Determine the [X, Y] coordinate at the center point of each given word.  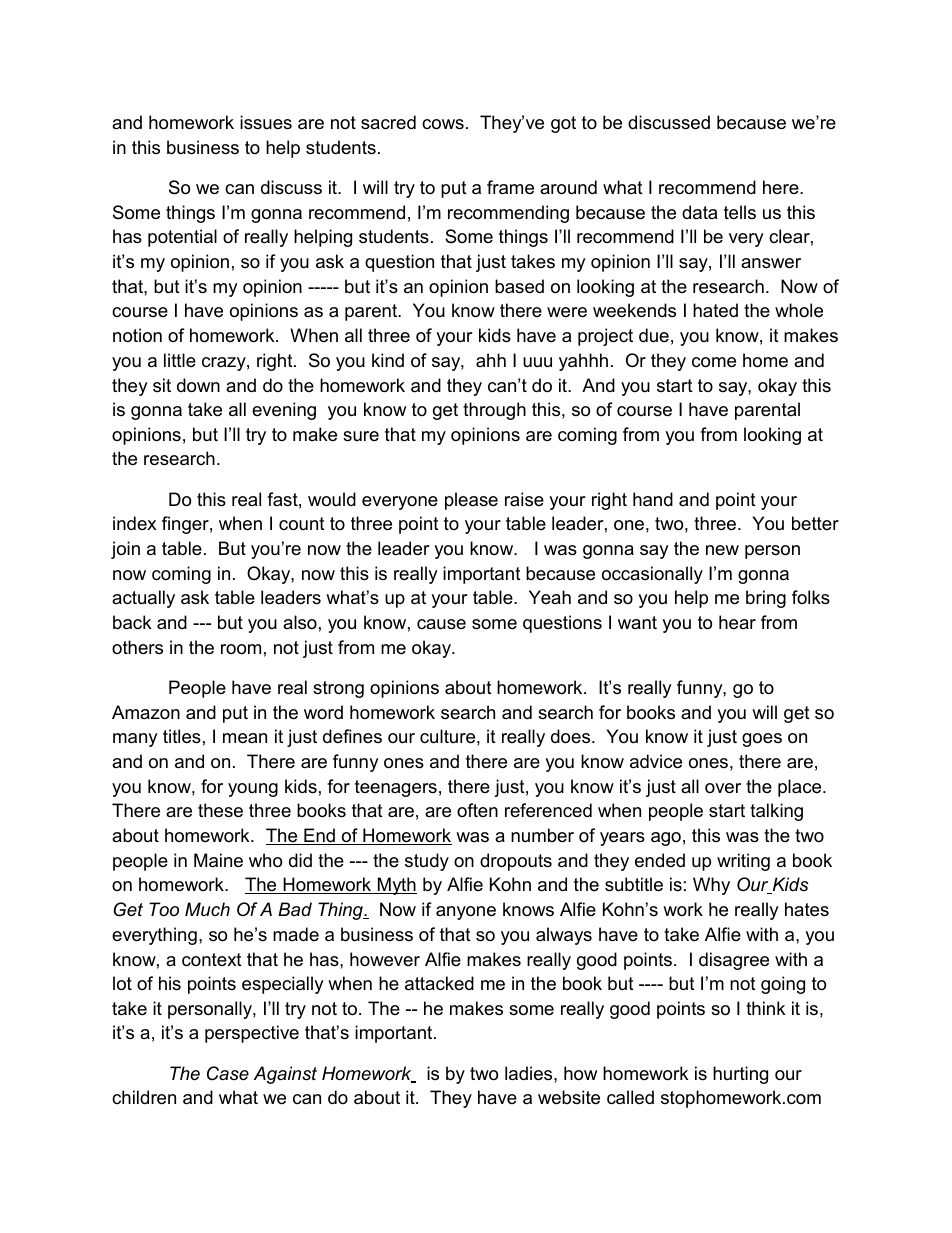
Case [228, 1073]
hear [737, 622]
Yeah [550, 597]
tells [740, 212]
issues [266, 122]
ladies [530, 1073]
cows [443, 124]
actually [143, 599]
